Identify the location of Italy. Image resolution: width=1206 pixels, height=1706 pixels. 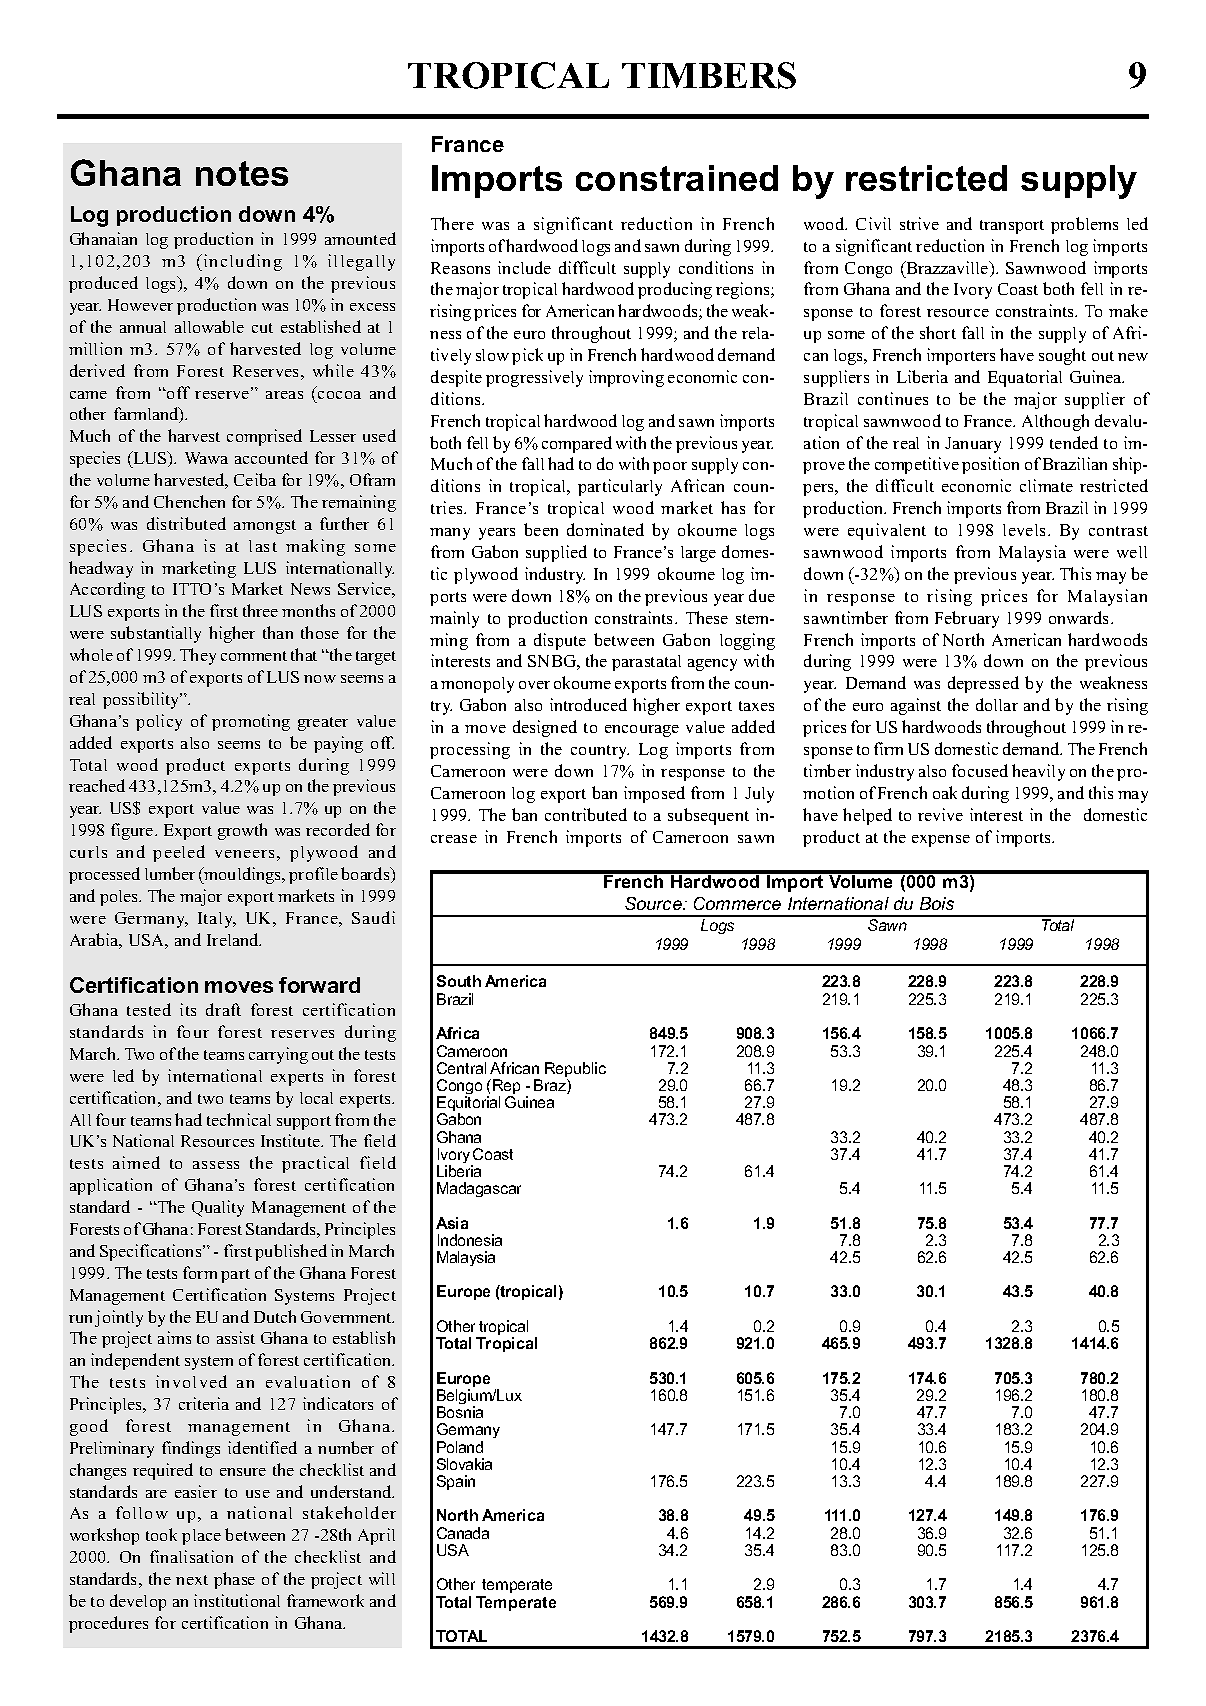
(217, 920).
